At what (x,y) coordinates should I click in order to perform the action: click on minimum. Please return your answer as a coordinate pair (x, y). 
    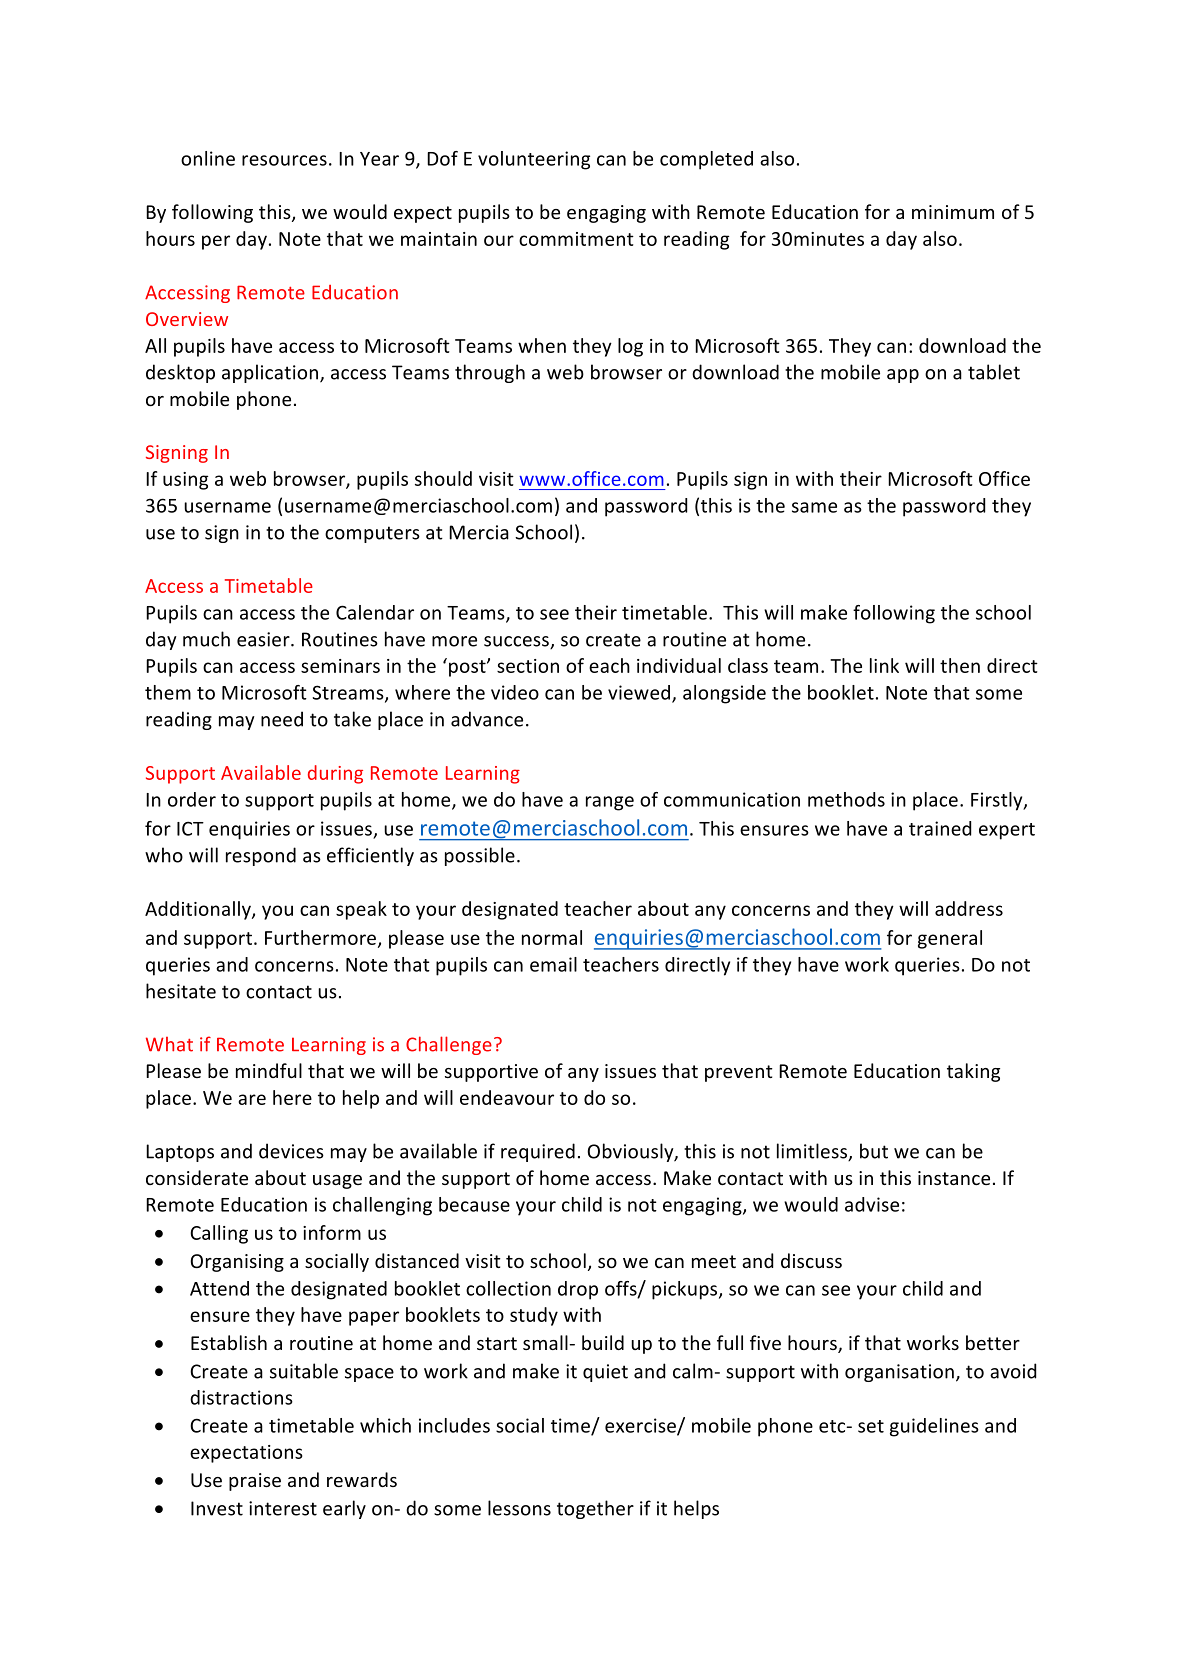
    Looking at the image, I should click on (953, 212).
